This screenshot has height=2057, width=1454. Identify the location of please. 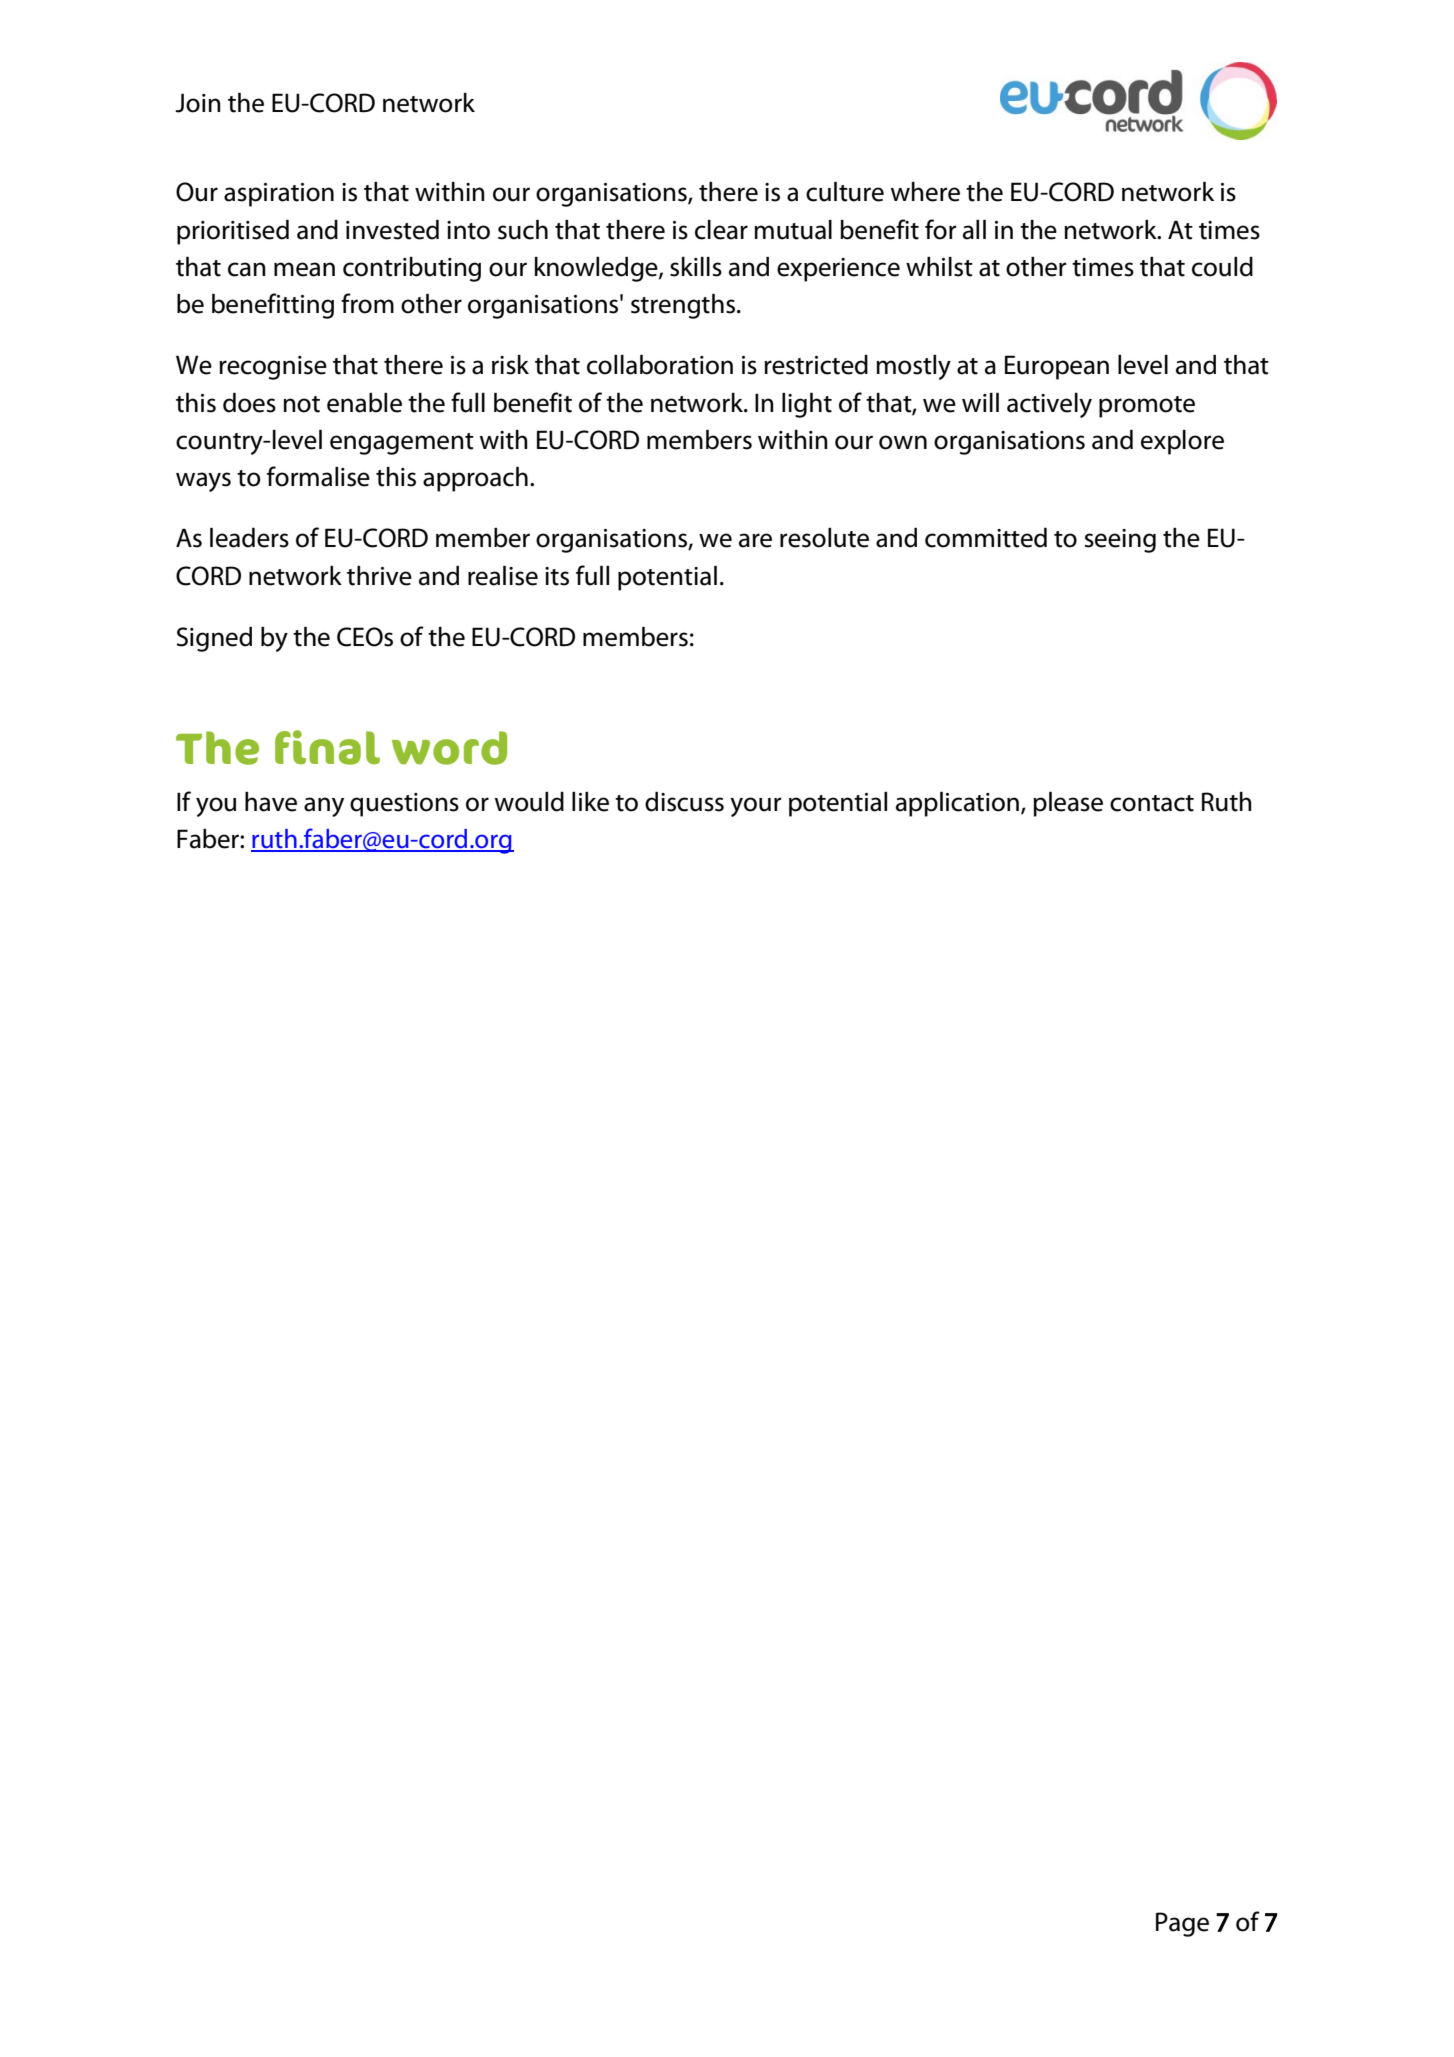
(1068, 804).
